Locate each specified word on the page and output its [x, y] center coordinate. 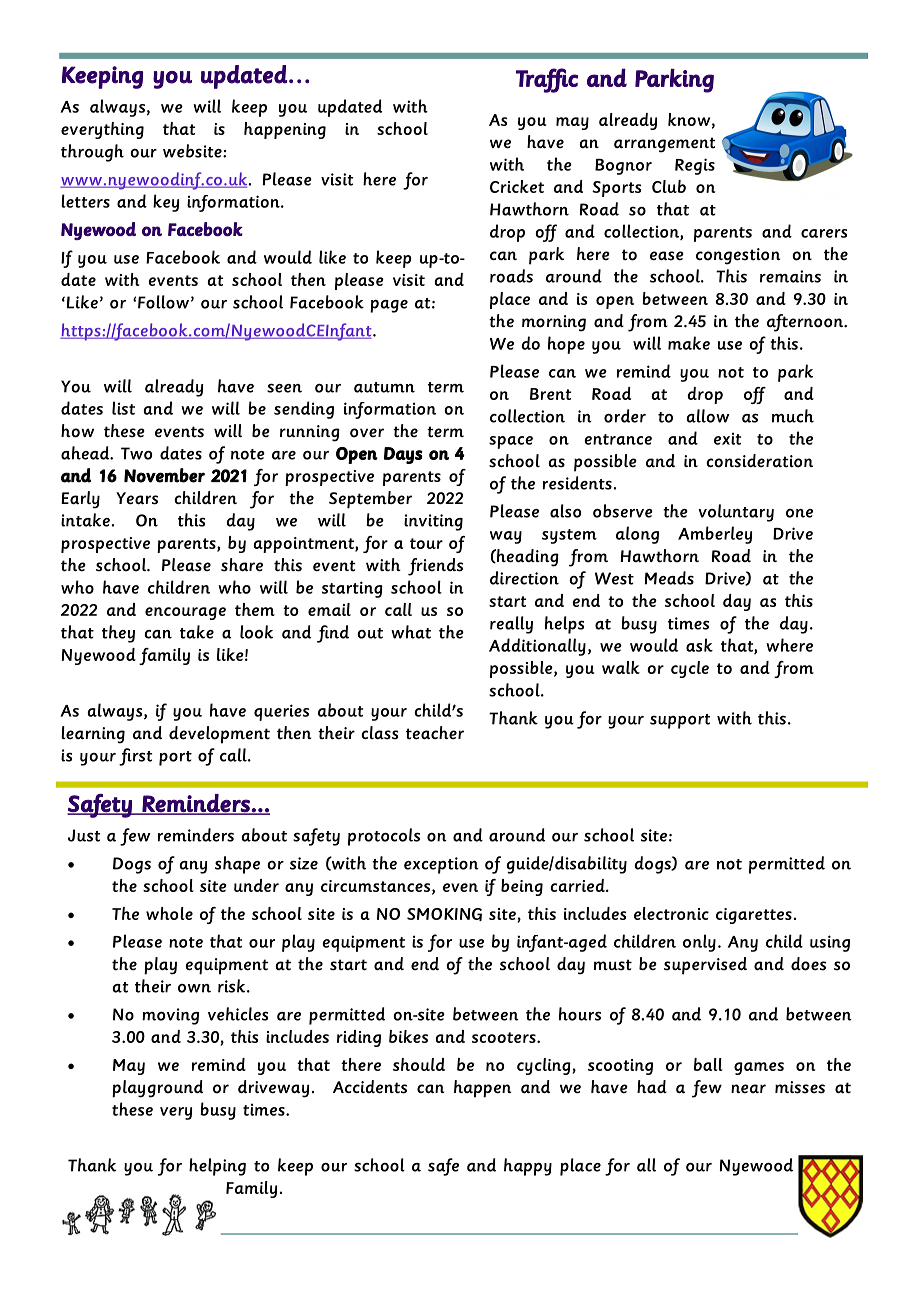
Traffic [547, 80]
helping [217, 1167]
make [689, 343]
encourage [185, 613]
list [123, 408]
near [748, 1089]
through [92, 153]
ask [699, 645]
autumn [384, 387]
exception [441, 865]
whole [169, 913]
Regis [695, 166]
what [411, 632]
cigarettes [754, 916]
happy [528, 1167]
